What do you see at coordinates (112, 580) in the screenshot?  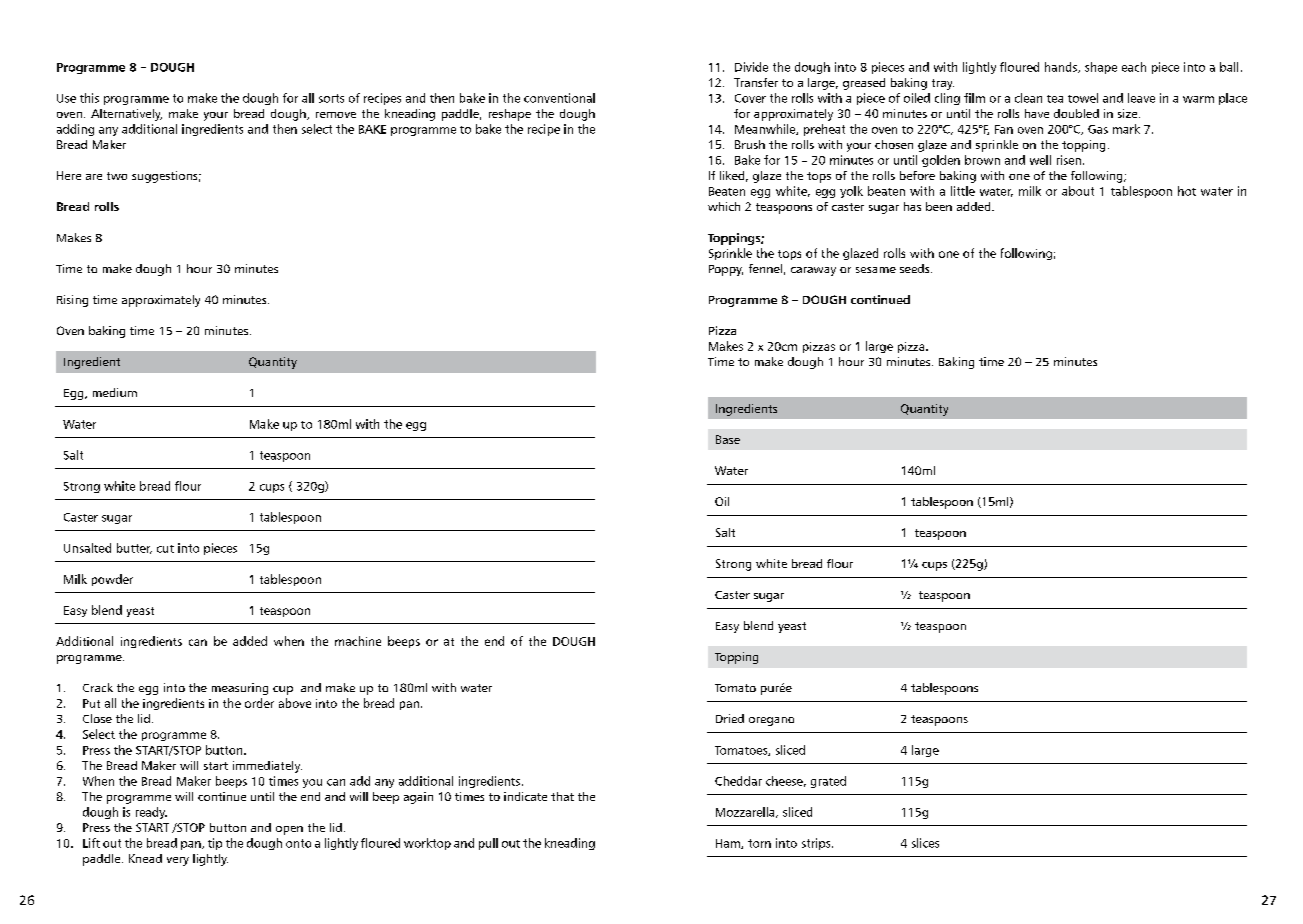 I see `powder` at bounding box center [112, 580].
